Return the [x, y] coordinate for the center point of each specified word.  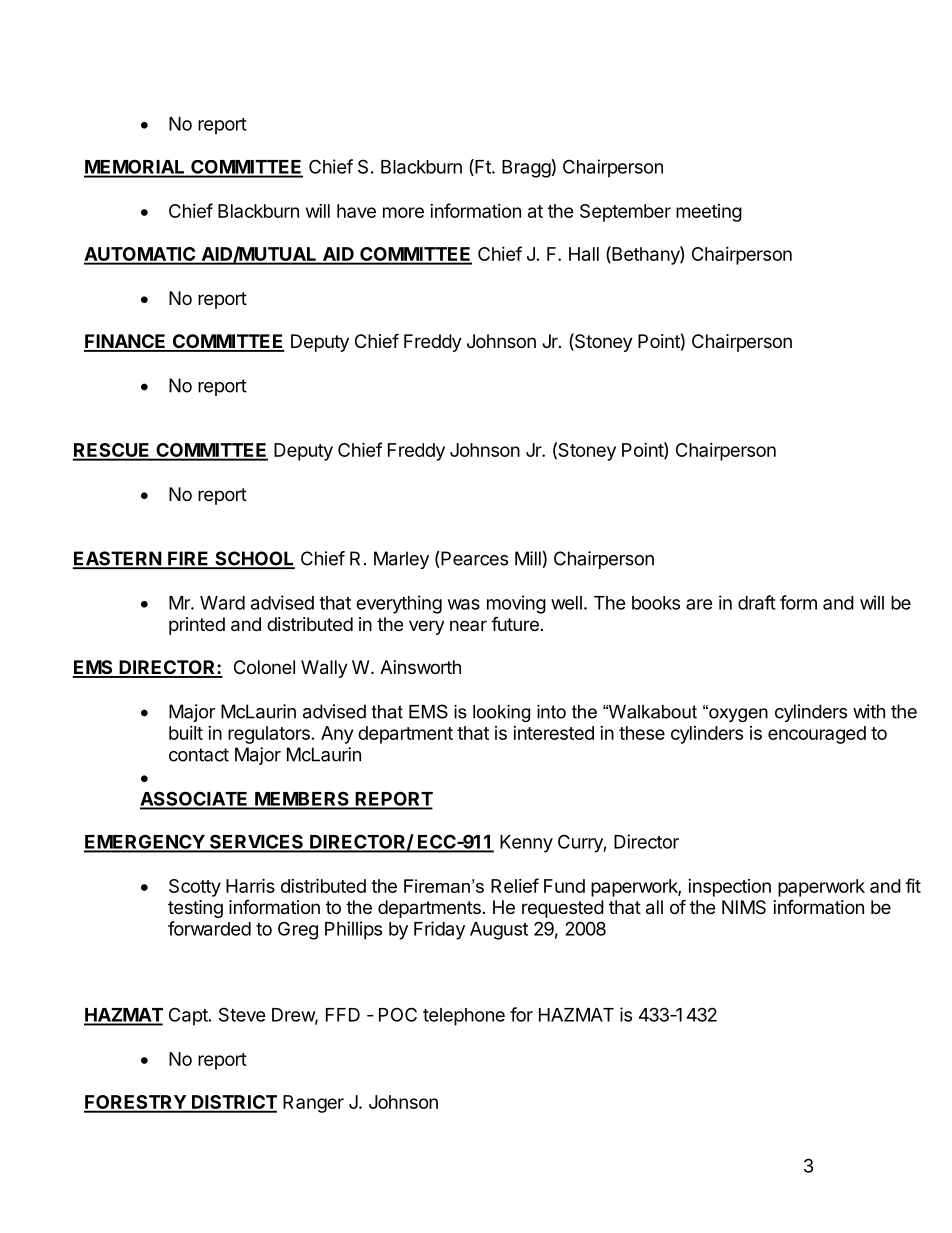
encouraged [817, 735]
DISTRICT [233, 1103]
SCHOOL [254, 559]
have [356, 211]
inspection [729, 888]
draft [757, 602]
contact [199, 755]
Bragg [526, 169]
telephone [464, 1017]
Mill [528, 558]
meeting [709, 213]
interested [553, 733]
